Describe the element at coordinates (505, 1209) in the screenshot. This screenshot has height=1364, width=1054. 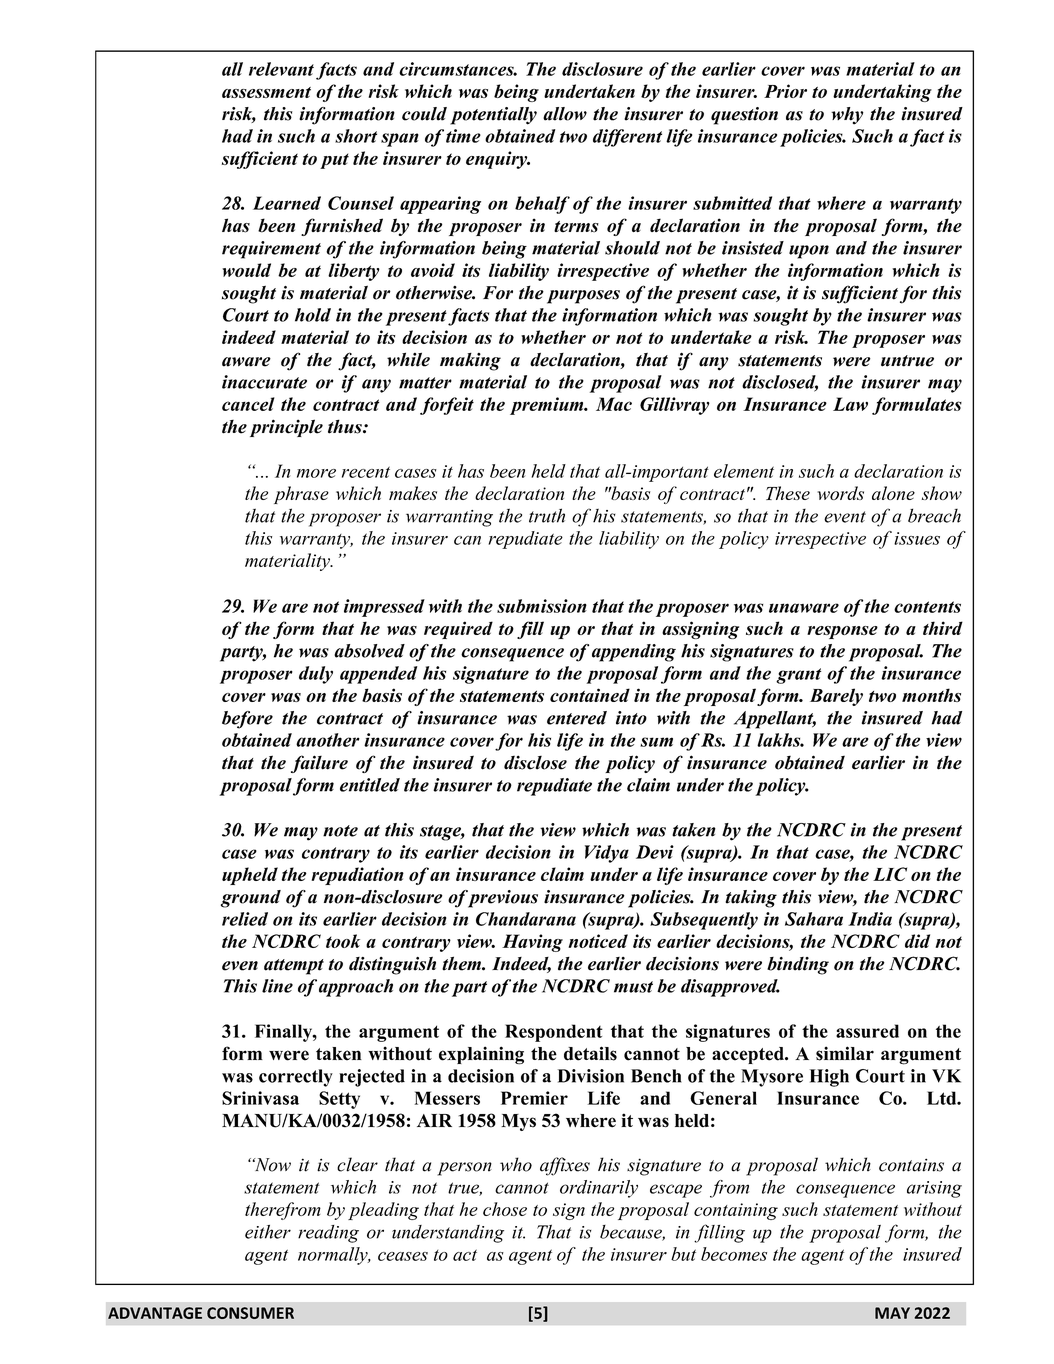
I see `chose` at that location.
